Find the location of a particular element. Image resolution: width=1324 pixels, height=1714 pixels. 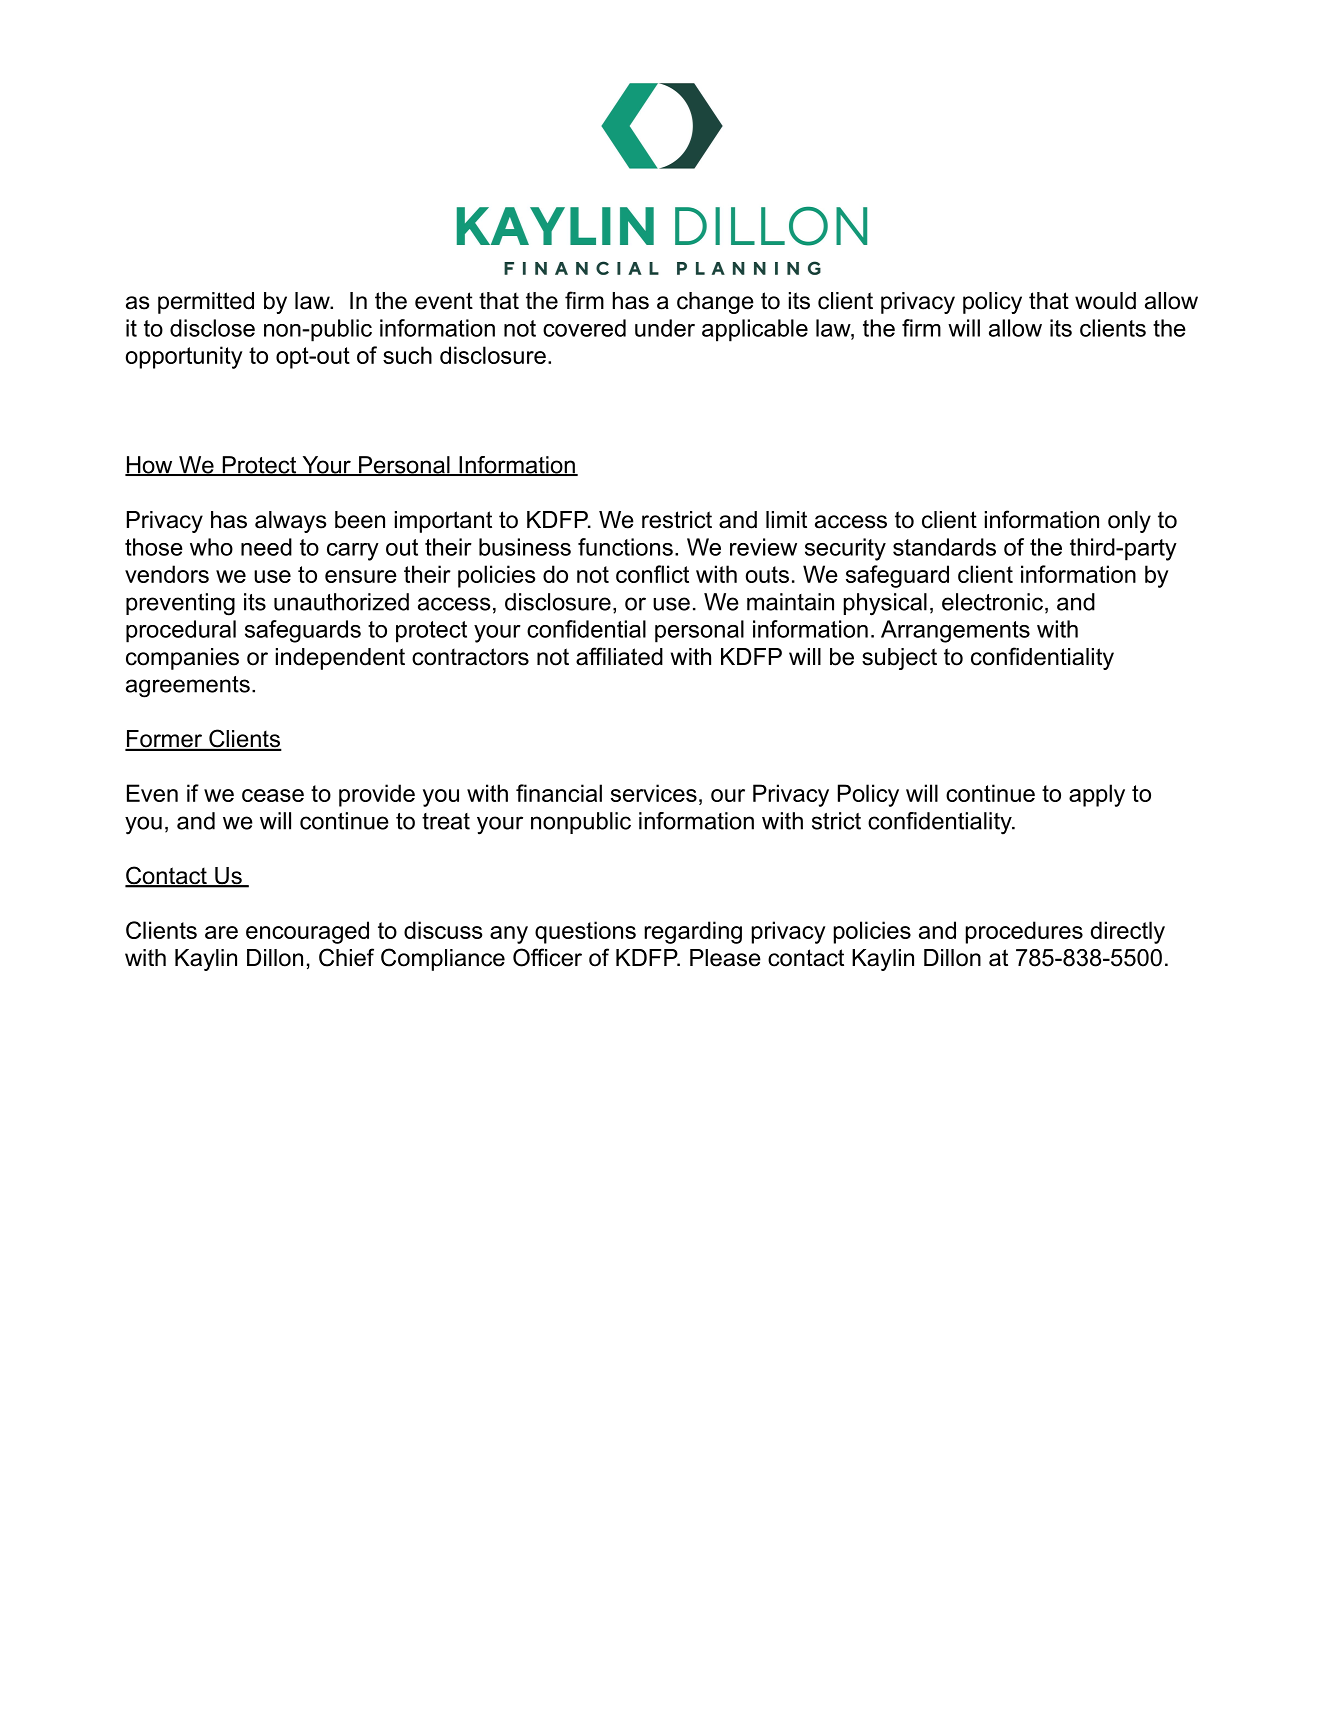

procedures is located at coordinates (1024, 932).
